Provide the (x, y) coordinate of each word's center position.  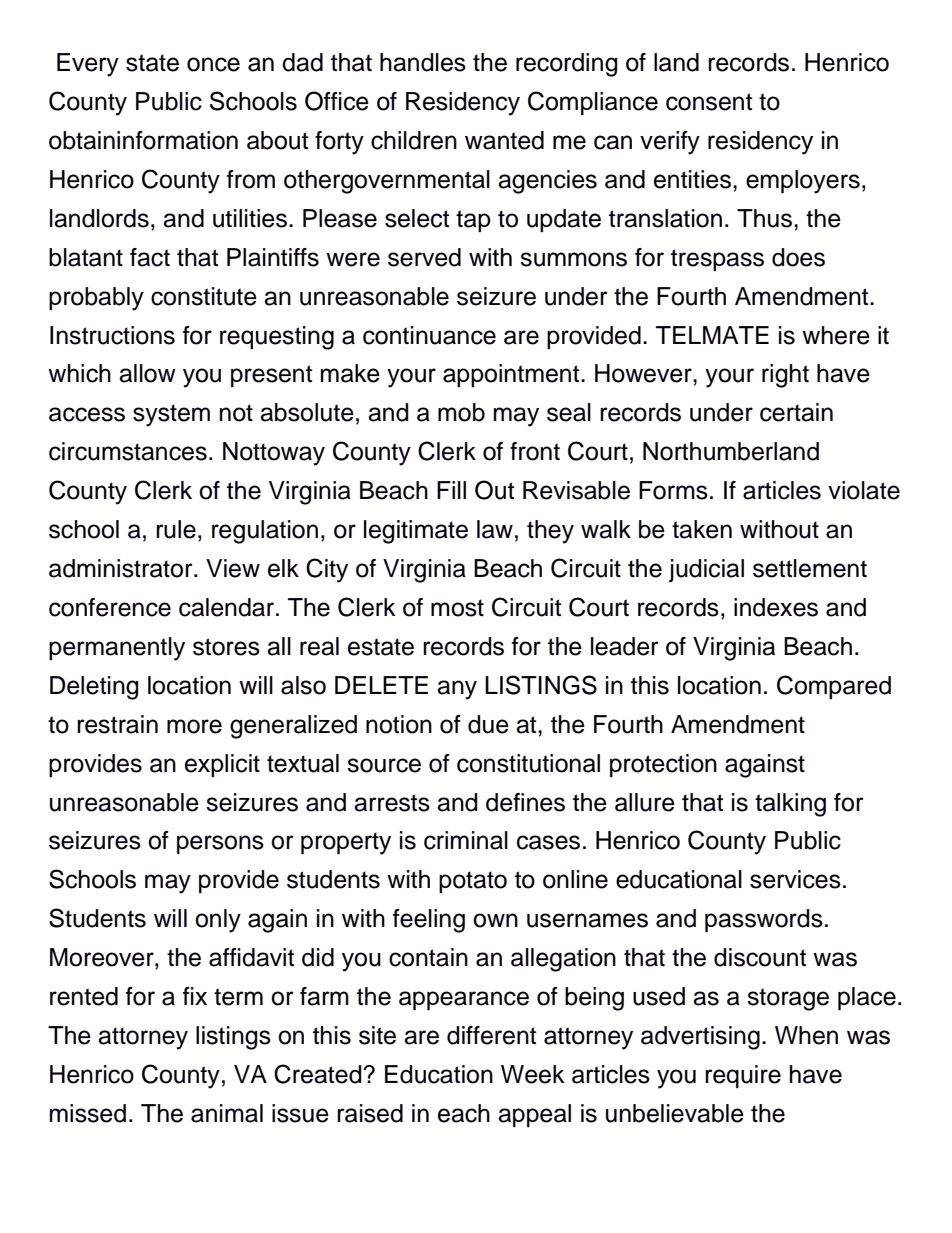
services (795, 879)
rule (176, 529)
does (798, 257)
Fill (451, 490)
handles (423, 62)
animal (227, 1113)
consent (709, 102)
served (424, 257)
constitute (204, 296)
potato (473, 882)
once (213, 64)
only (218, 921)
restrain (117, 724)
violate (864, 490)
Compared (834, 687)
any (457, 690)
